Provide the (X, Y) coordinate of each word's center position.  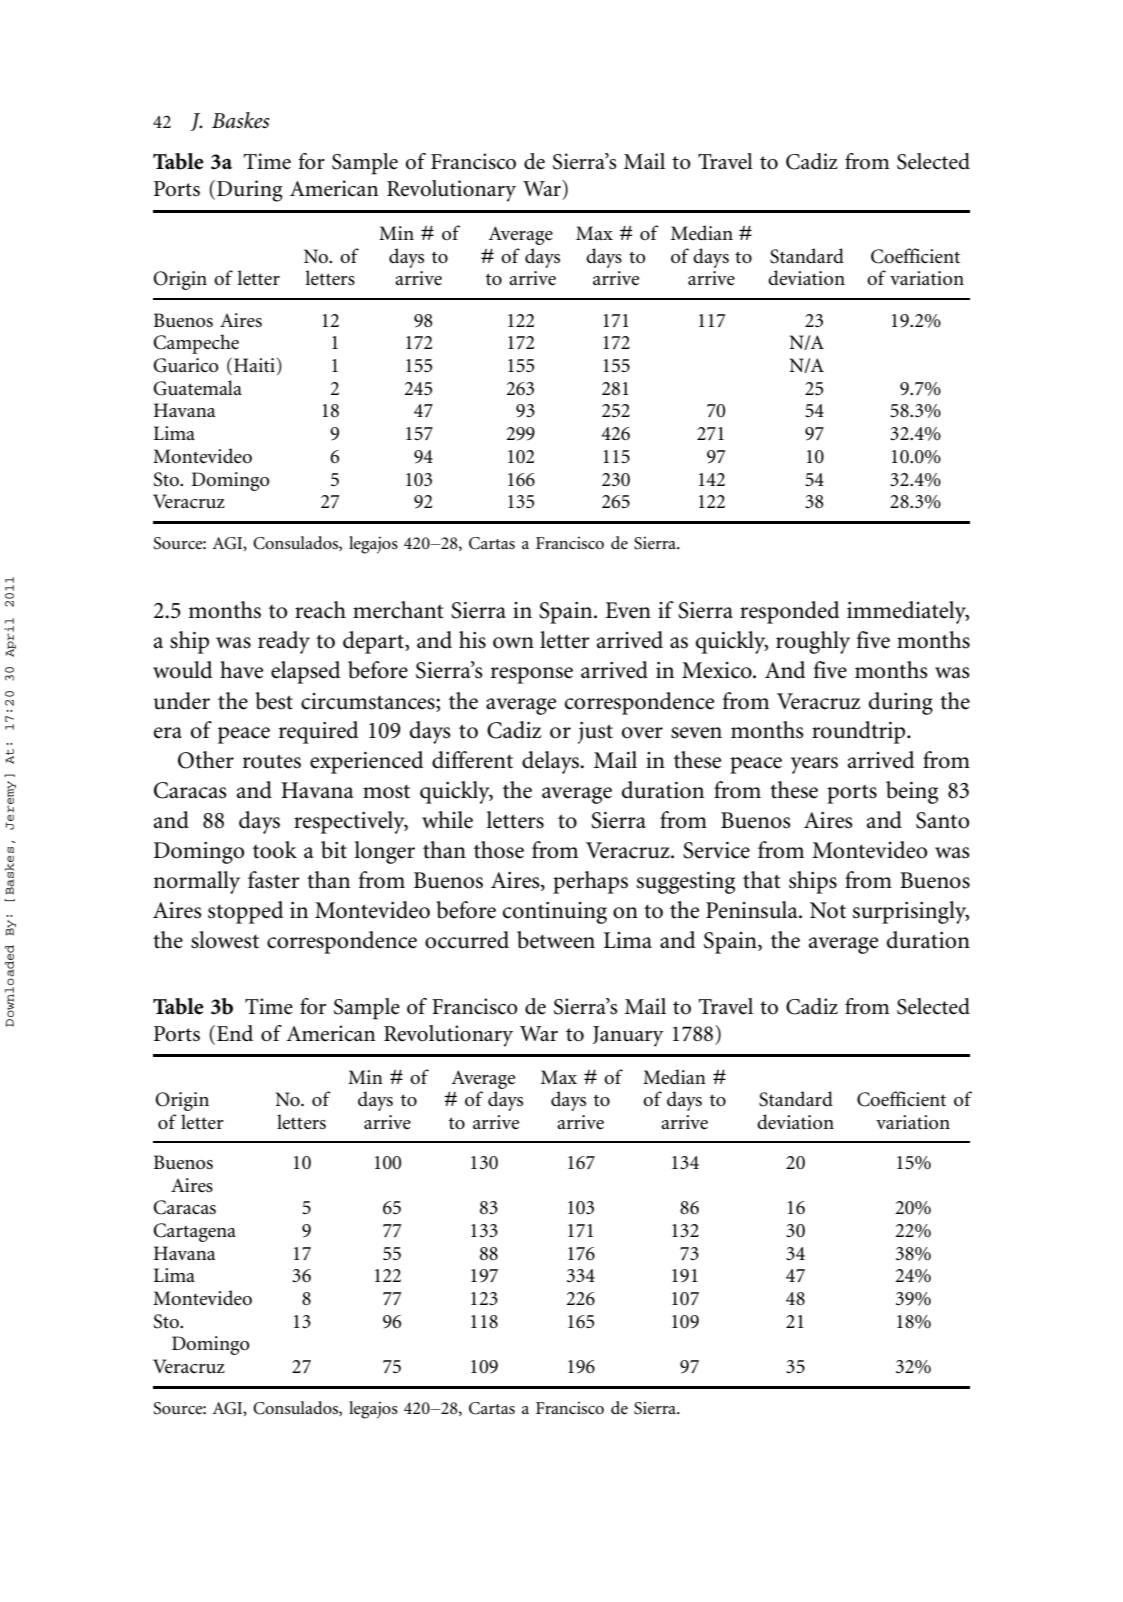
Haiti (256, 366)
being (912, 792)
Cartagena (194, 1232)
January (628, 1036)
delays (551, 762)
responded (789, 612)
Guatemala (197, 388)
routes (272, 761)
